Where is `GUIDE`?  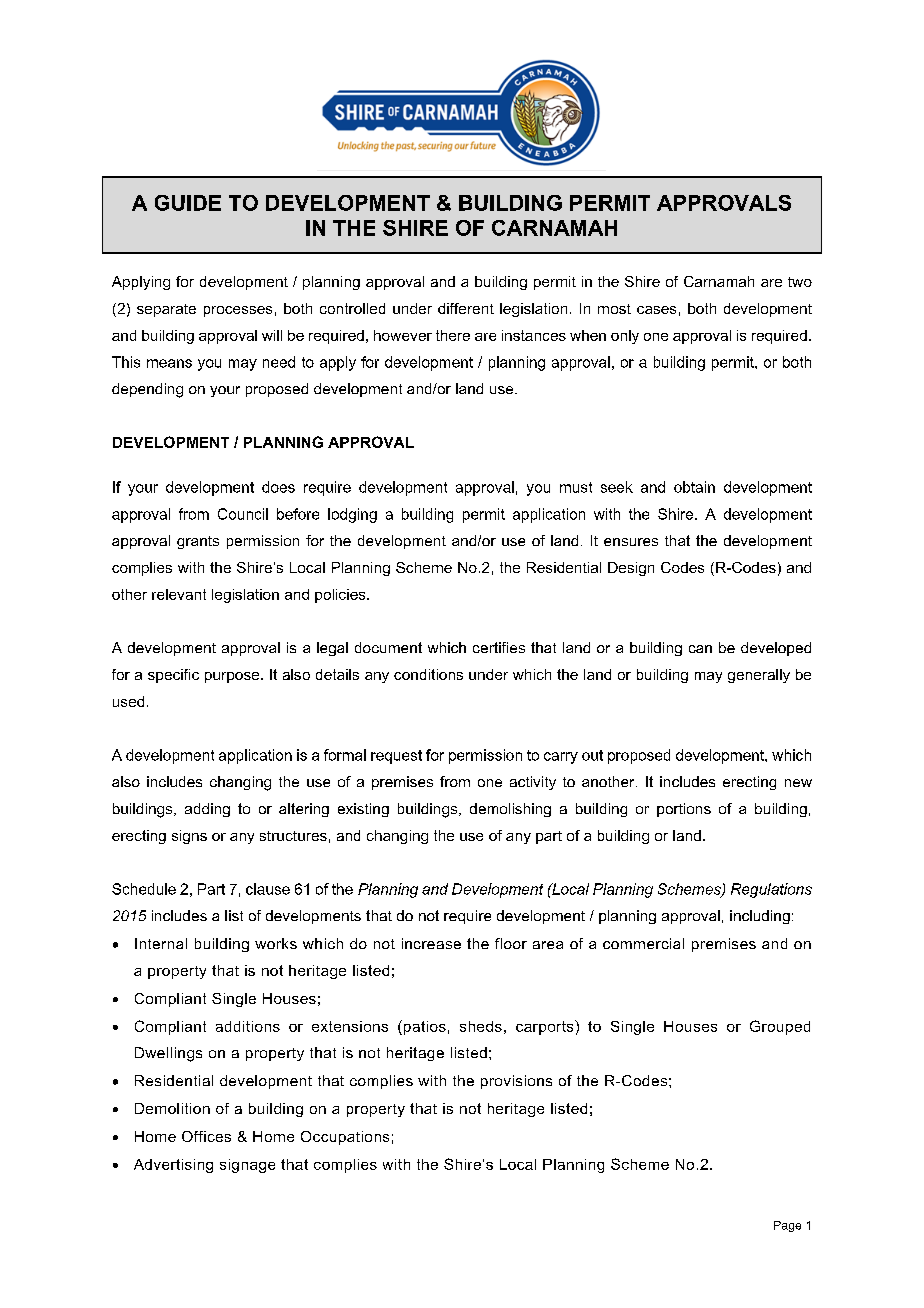 GUIDE is located at coordinates (188, 203).
